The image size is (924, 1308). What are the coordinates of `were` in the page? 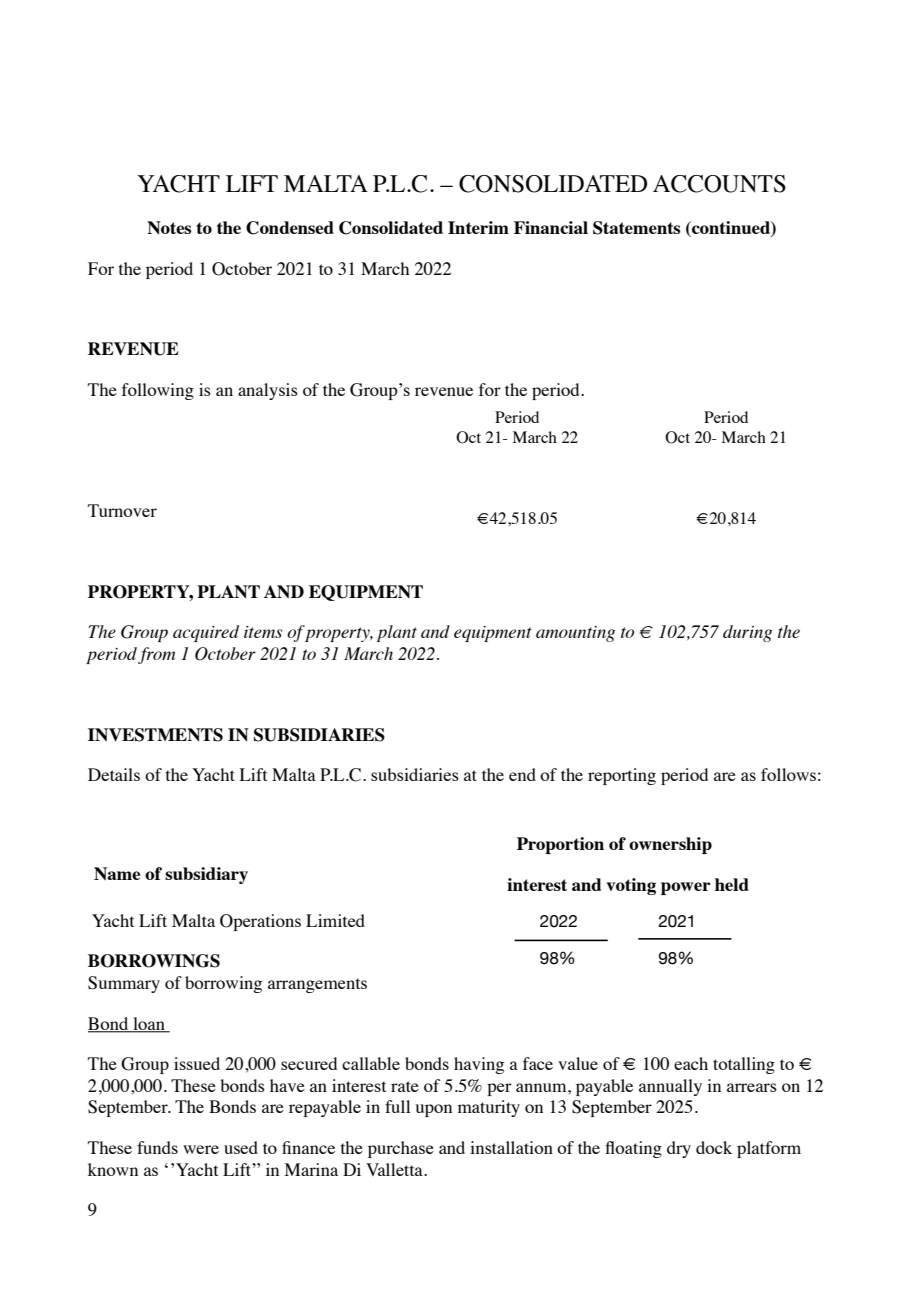 It's located at (201, 1149).
